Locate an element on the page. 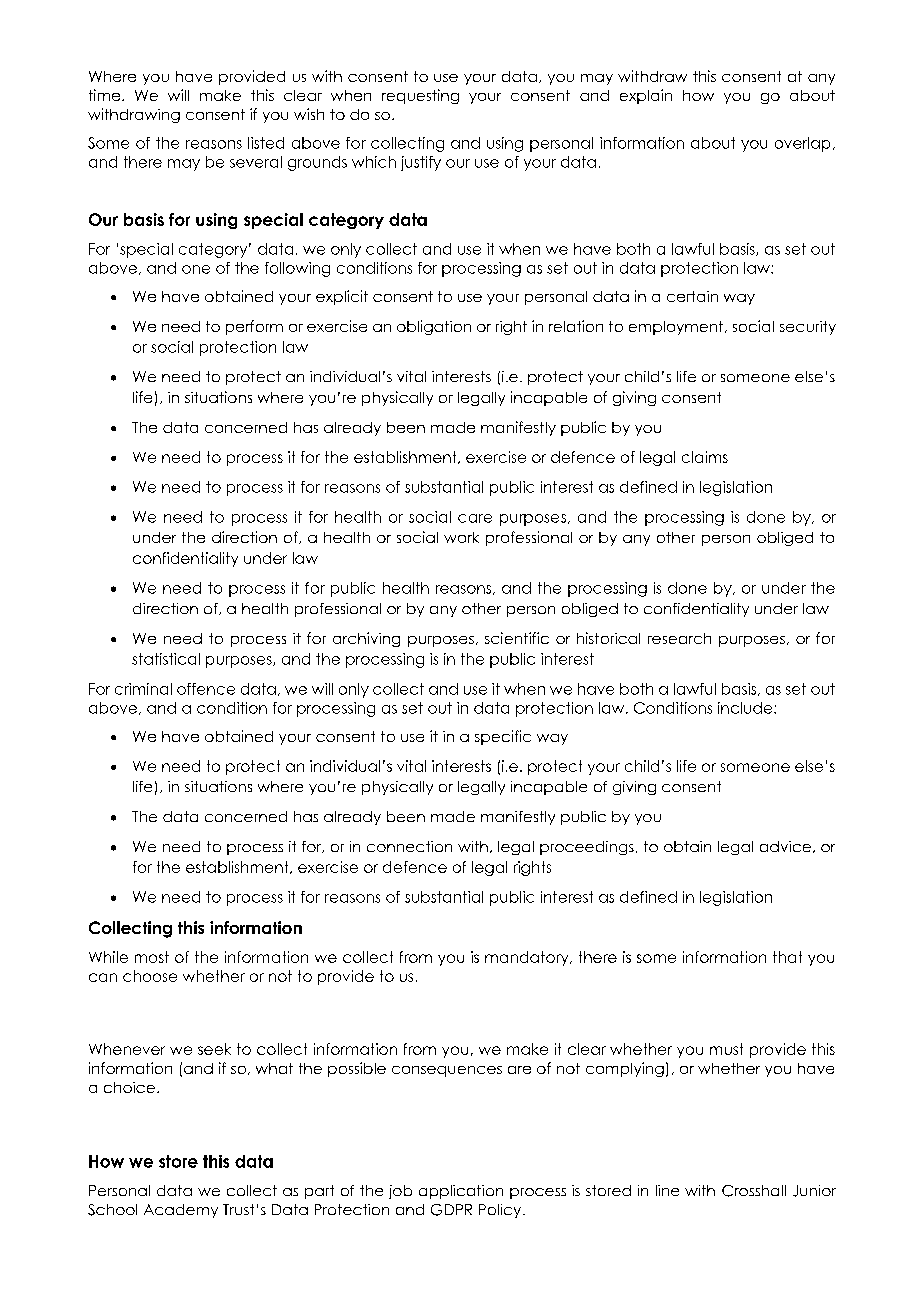 This document has height=1308, width=924. statistical is located at coordinates (166, 659).
